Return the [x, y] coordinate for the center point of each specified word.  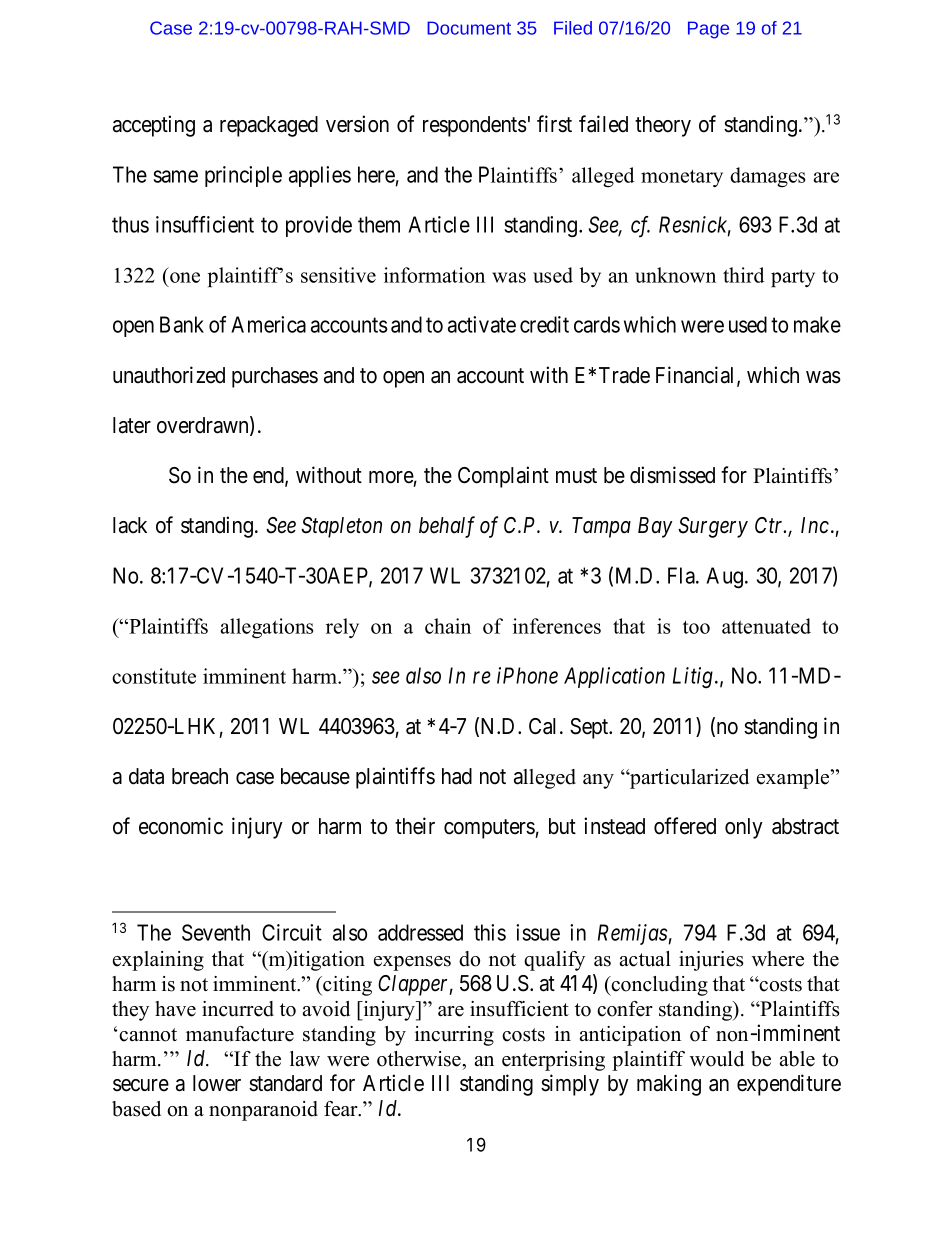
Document [469, 28]
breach [200, 776]
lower [217, 1083]
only [744, 828]
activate [482, 324]
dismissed [672, 475]
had [457, 776]
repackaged [269, 126]
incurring [454, 1036]
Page [708, 30]
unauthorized [169, 375]
